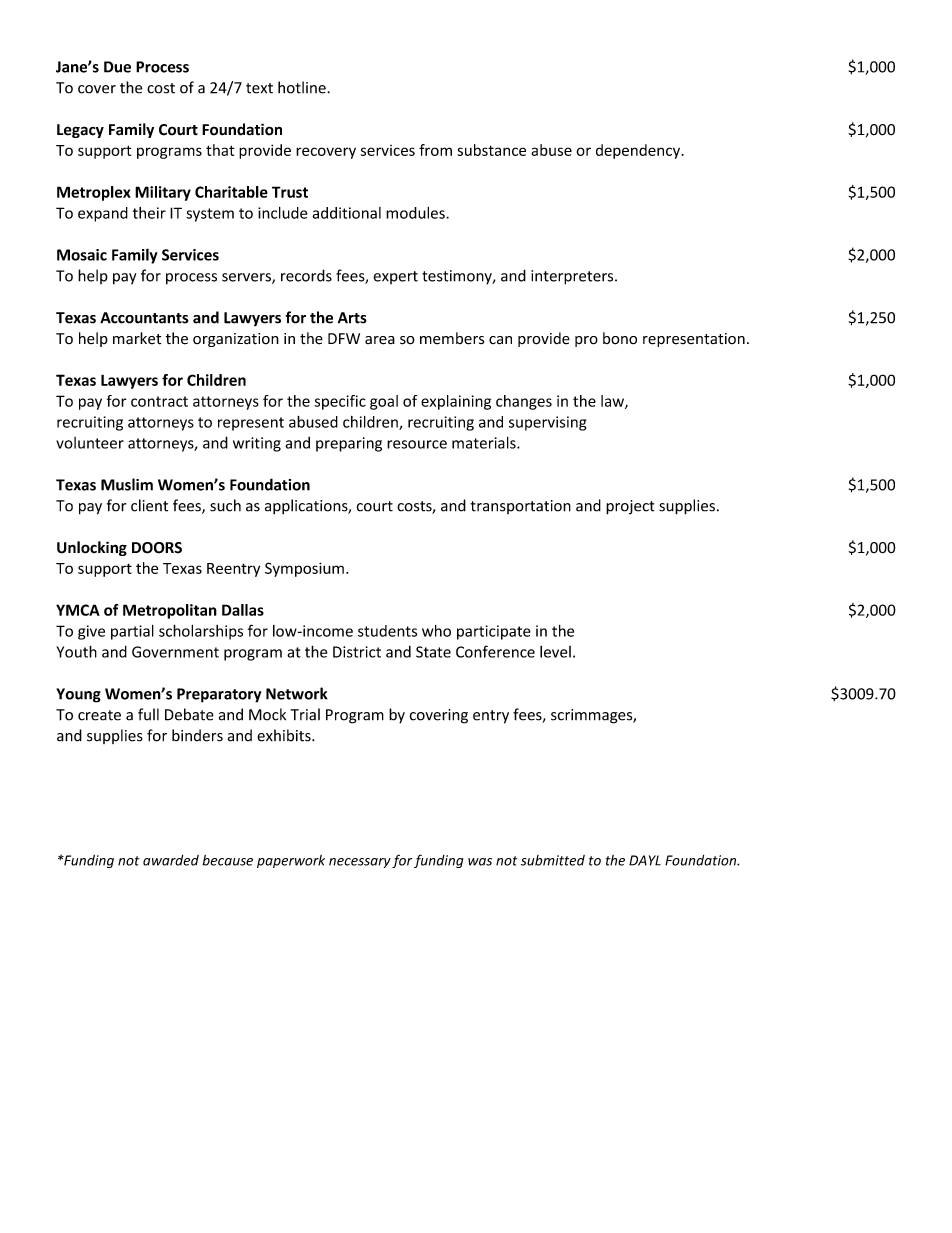 The height and width of the image is (1233, 952). I want to click on market, so click(137, 338).
